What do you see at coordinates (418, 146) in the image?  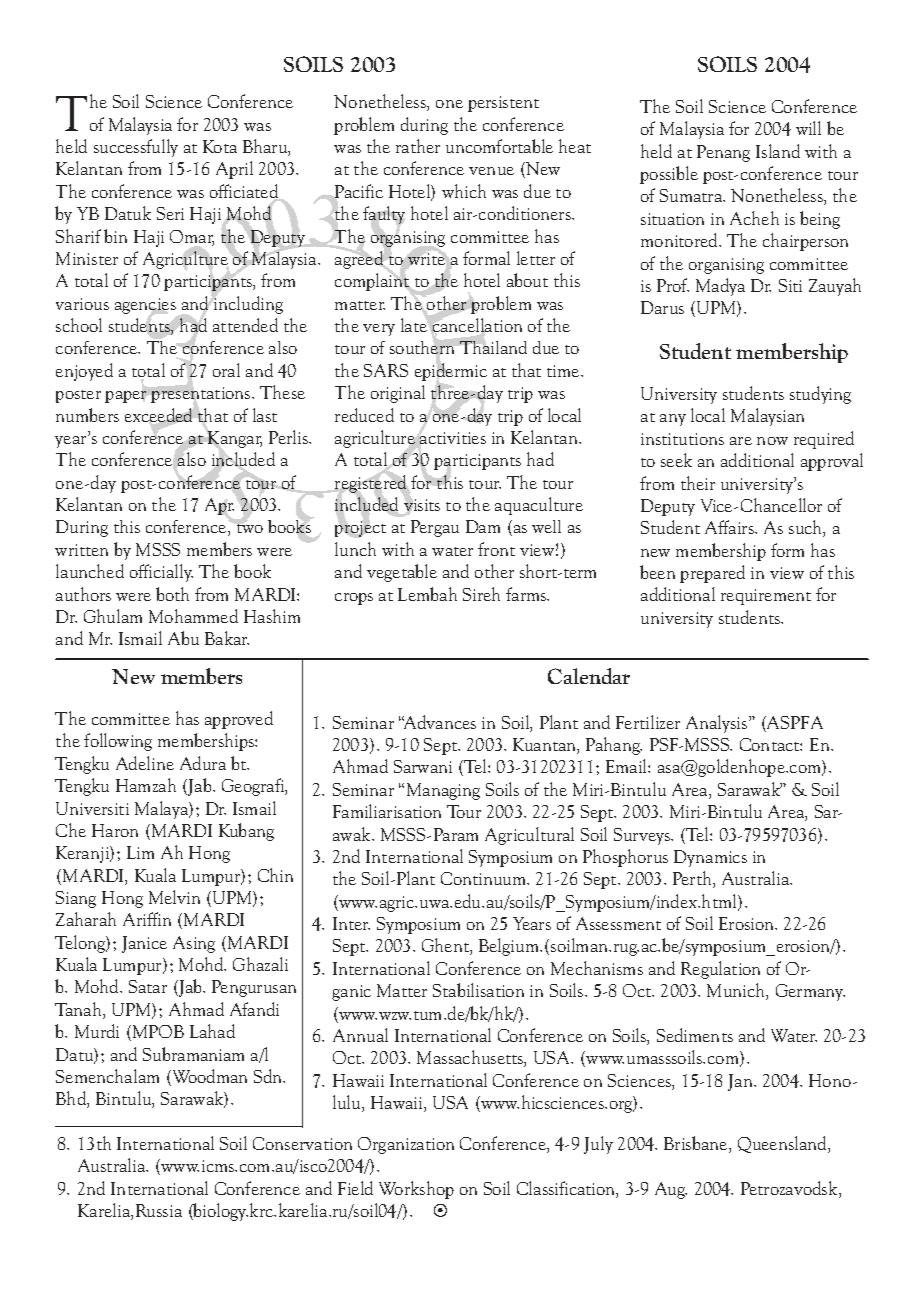 I see `rather` at bounding box center [418, 146].
